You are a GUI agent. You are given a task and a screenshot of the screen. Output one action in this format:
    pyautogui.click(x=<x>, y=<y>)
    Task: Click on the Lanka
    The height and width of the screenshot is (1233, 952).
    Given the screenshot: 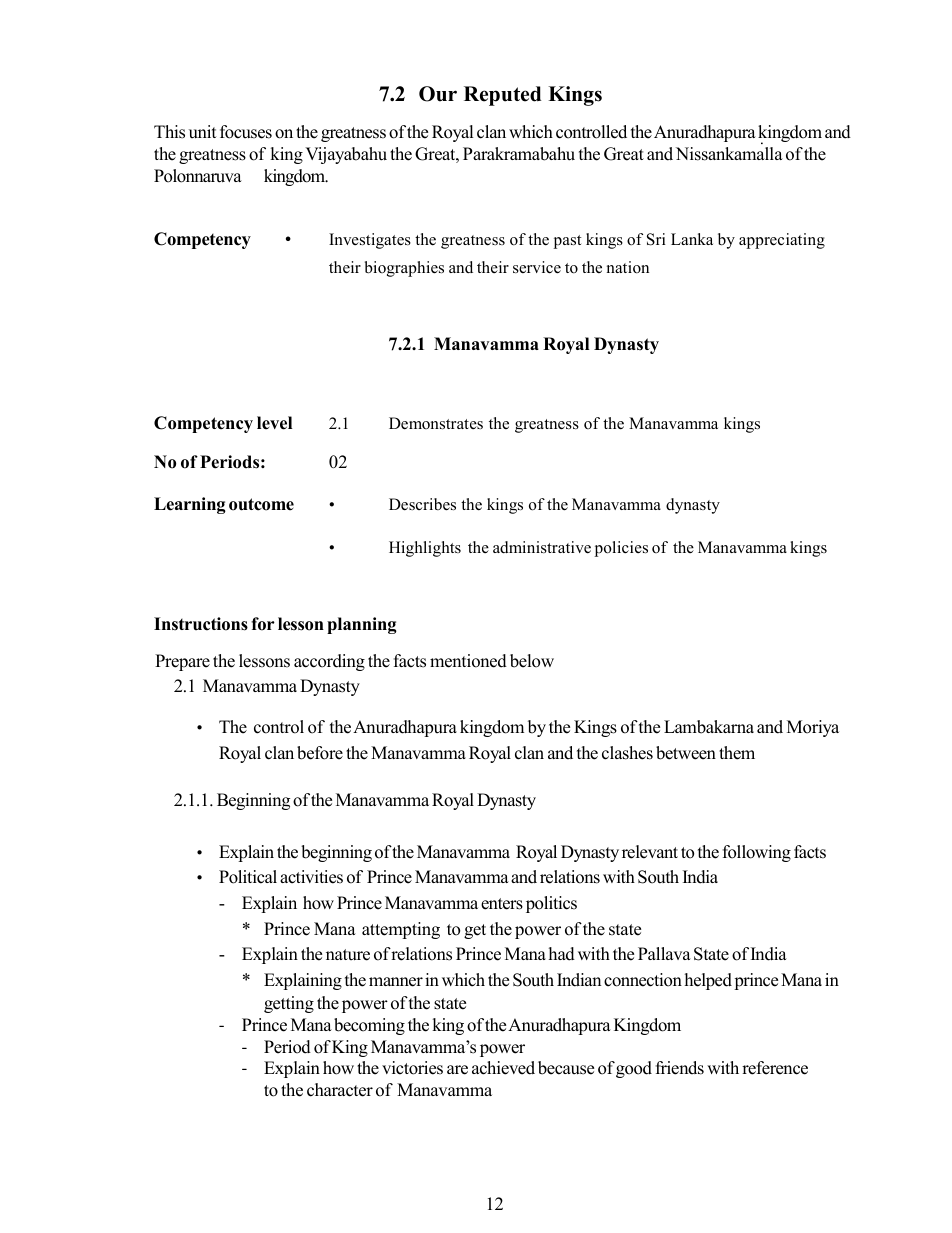 What is the action you would take?
    pyautogui.click(x=692, y=239)
